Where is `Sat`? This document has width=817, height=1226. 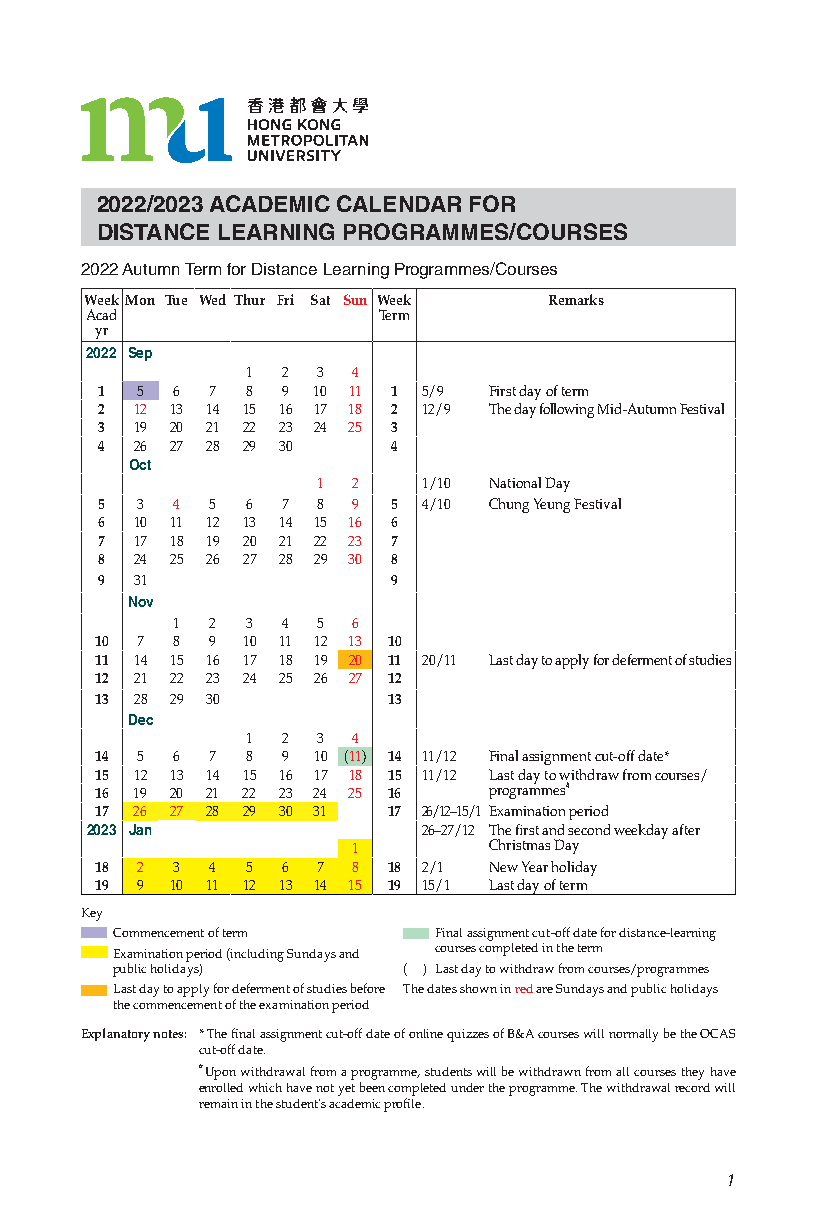
Sat is located at coordinates (320, 299).
